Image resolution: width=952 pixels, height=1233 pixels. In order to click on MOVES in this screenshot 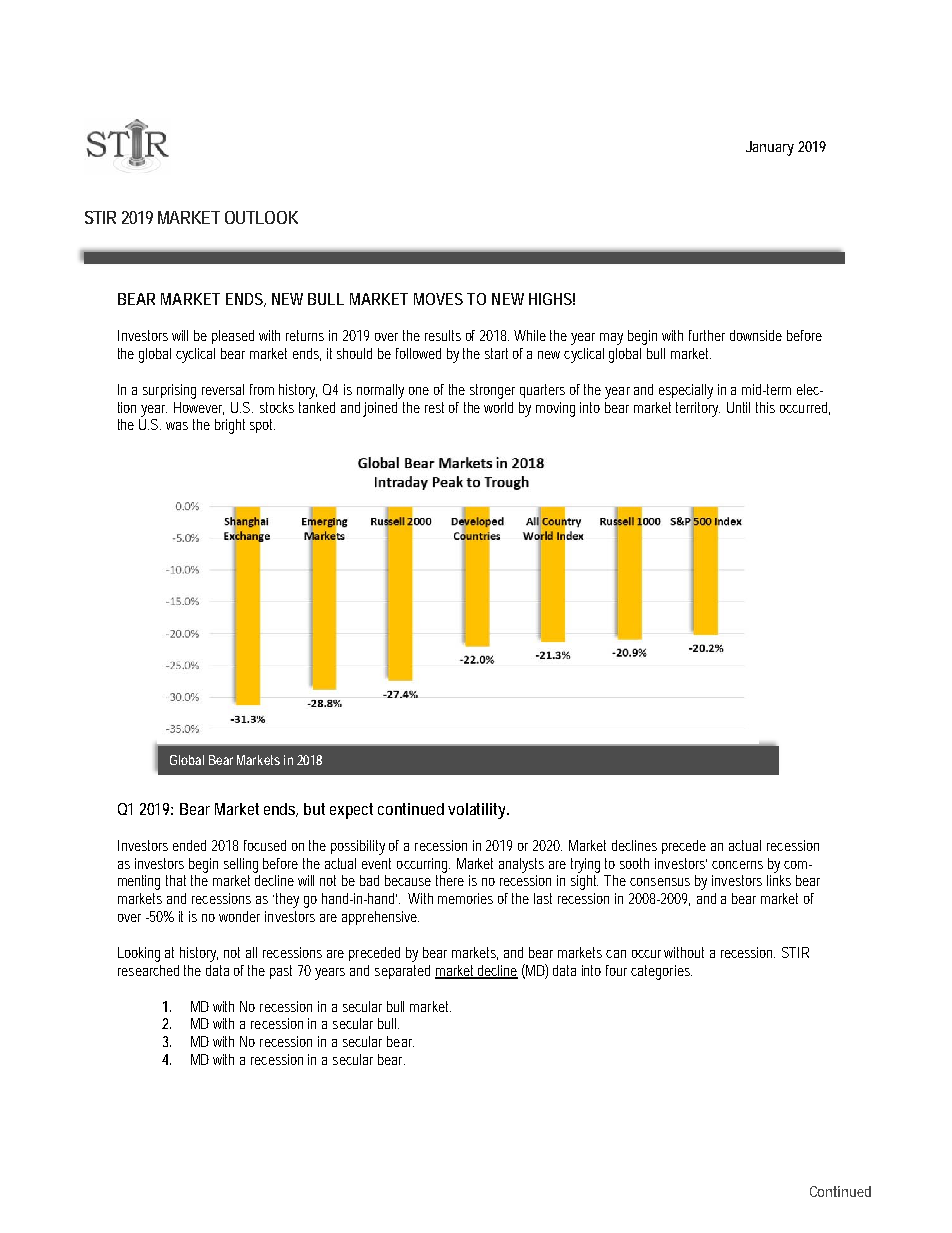, I will do `click(438, 299)`.
